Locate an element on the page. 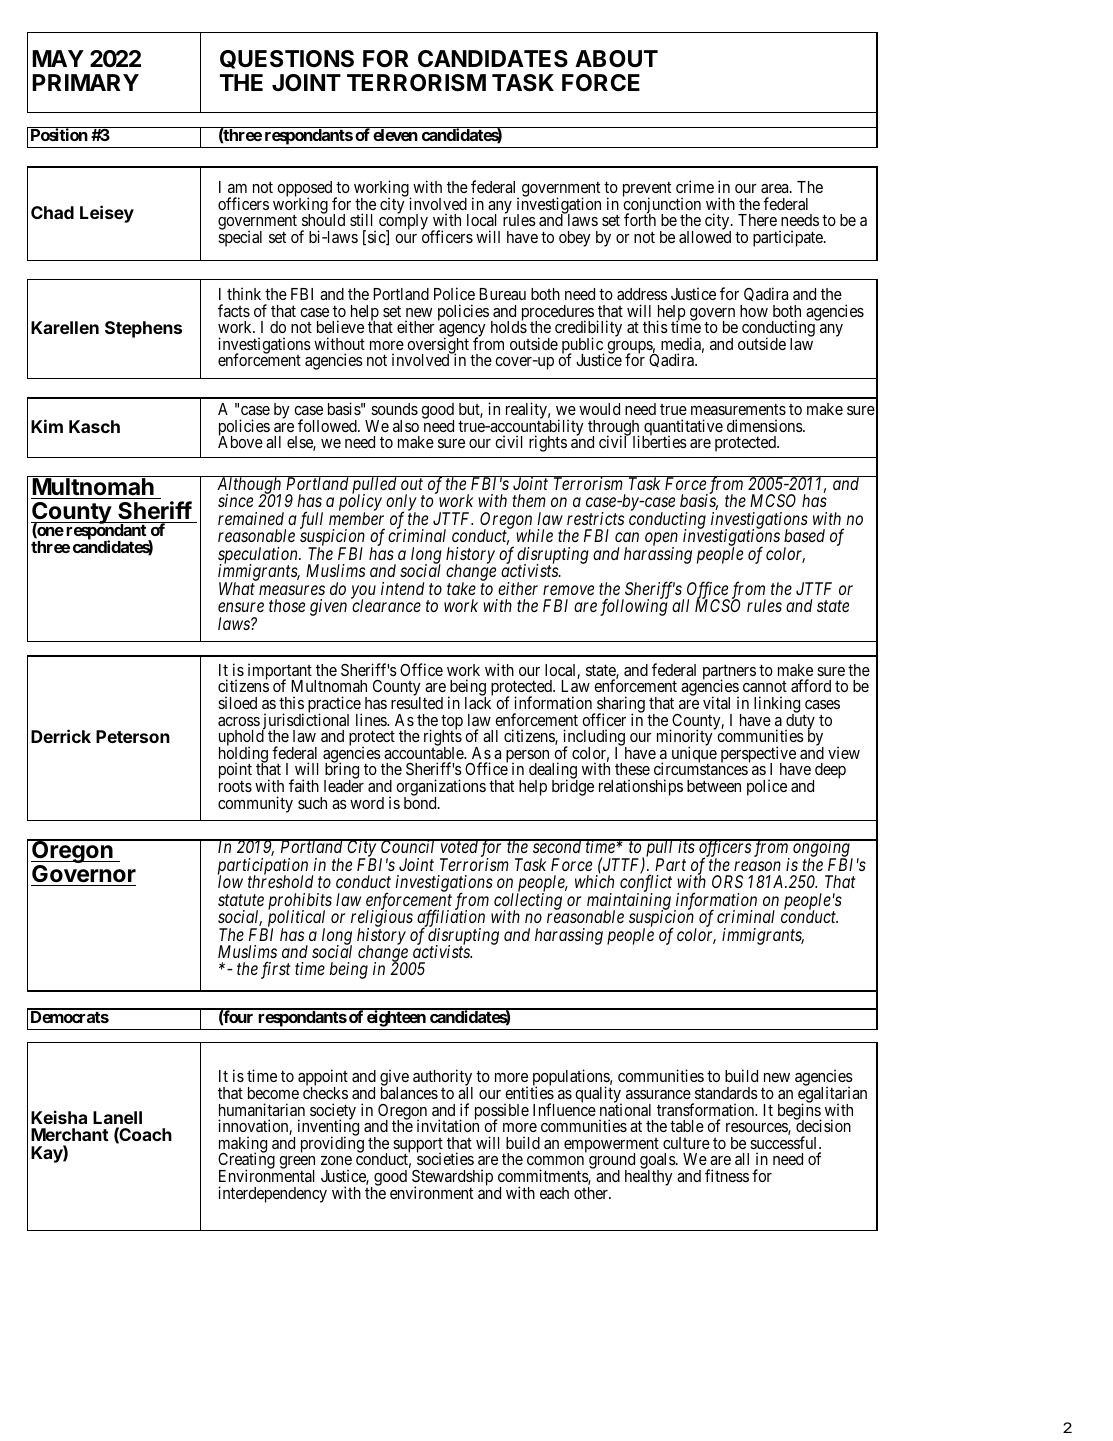  how is located at coordinates (754, 311).
